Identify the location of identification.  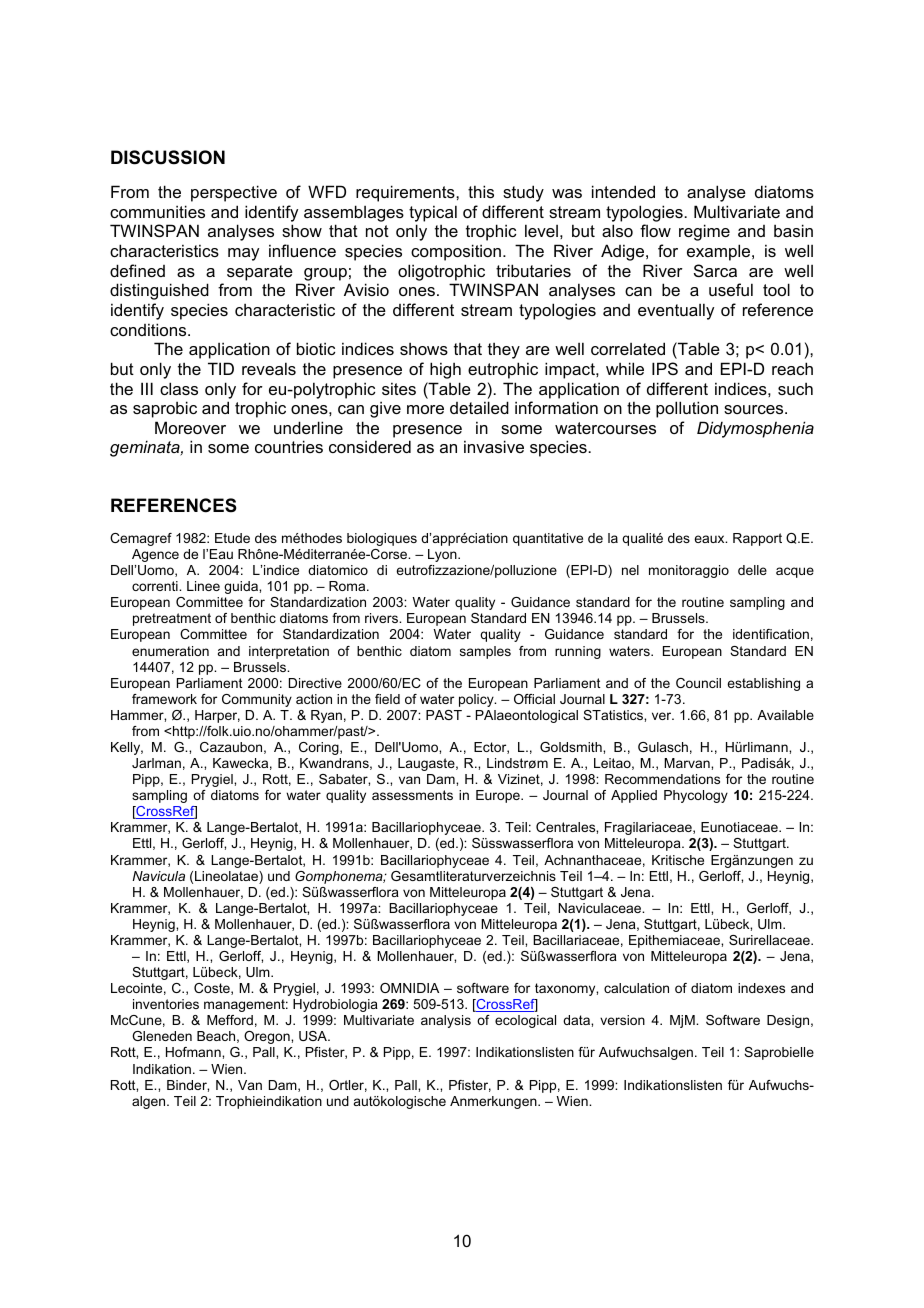
(771, 634).
